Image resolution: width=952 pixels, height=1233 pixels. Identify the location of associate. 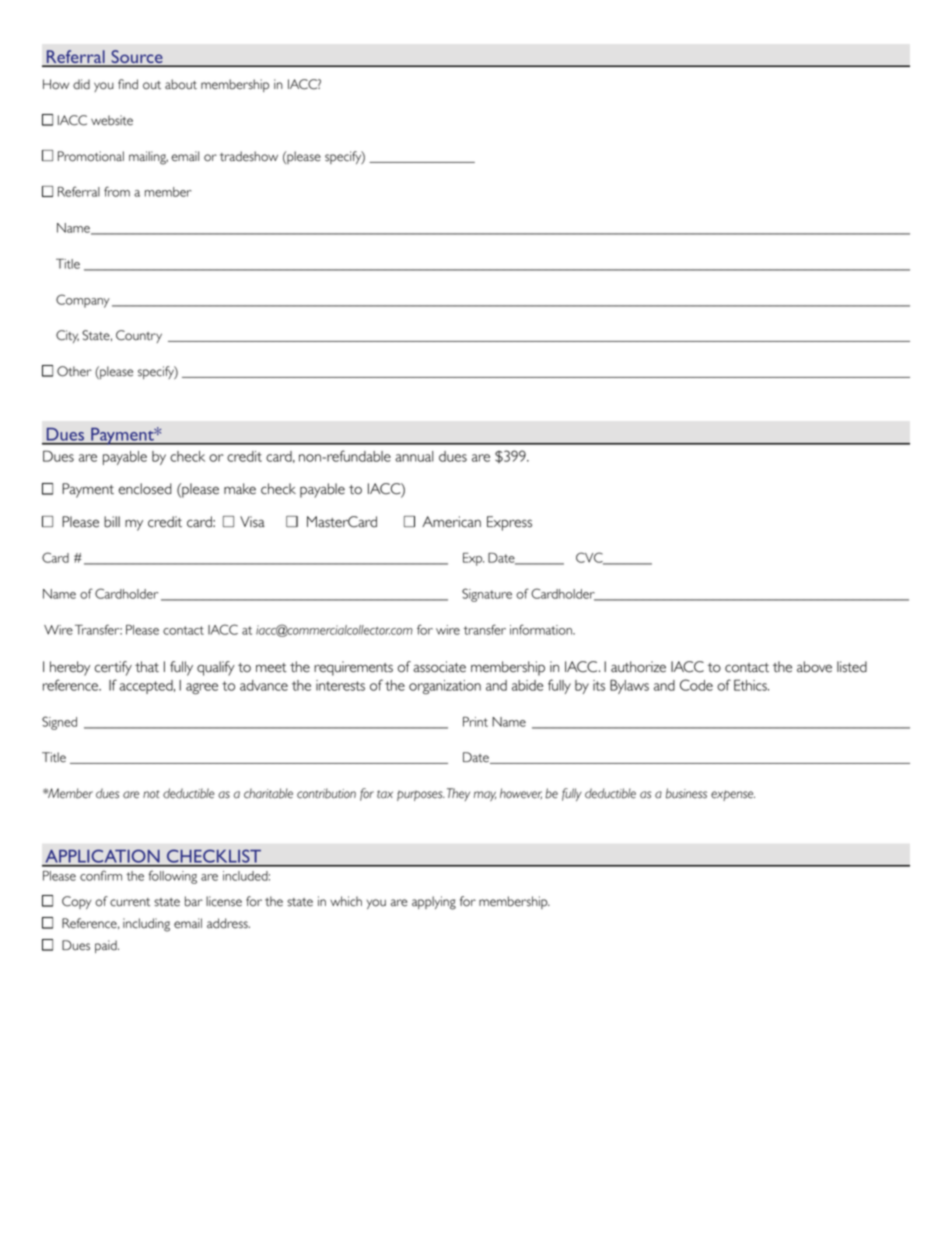
(439, 667).
